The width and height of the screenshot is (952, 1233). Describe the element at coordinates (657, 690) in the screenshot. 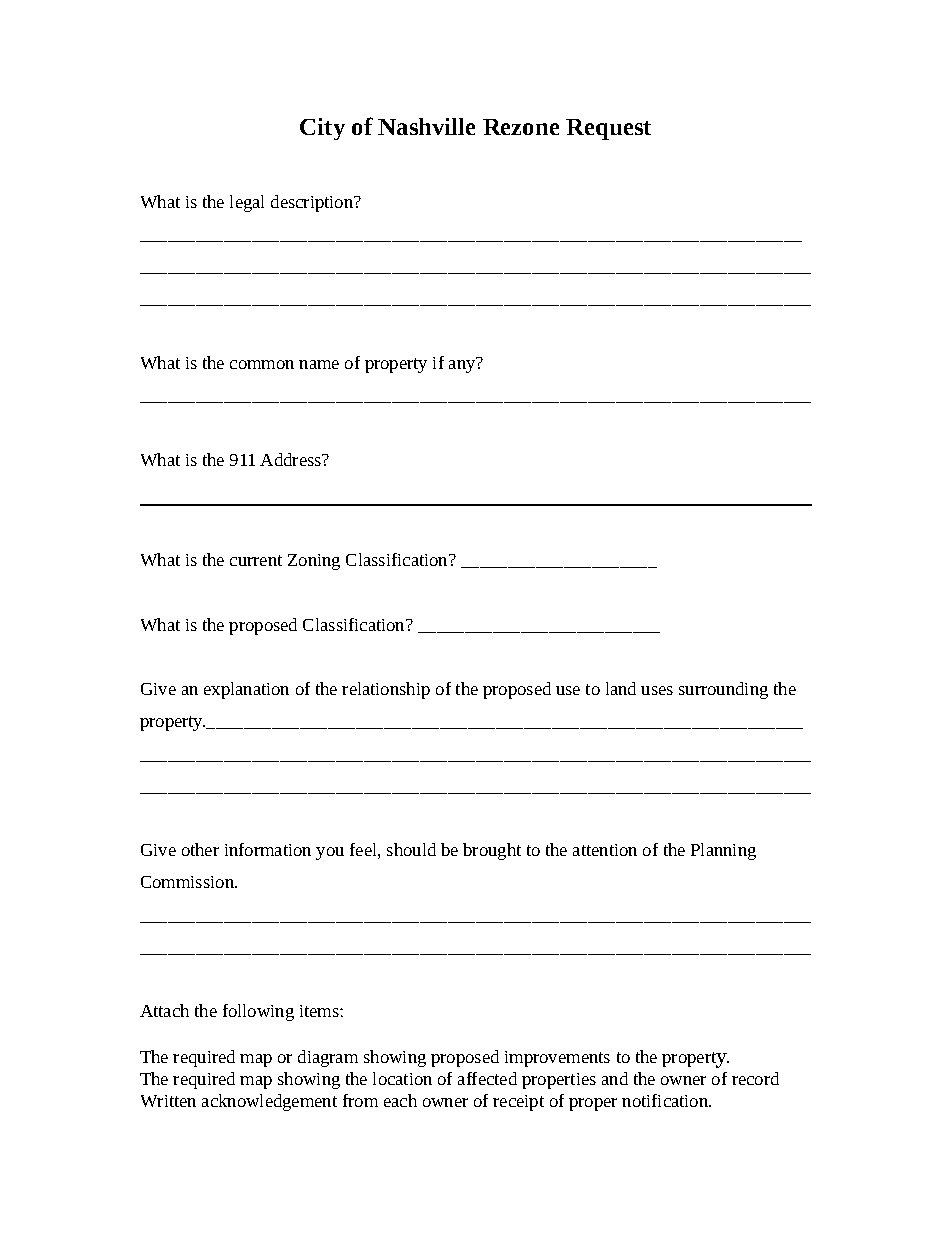

I see `uses` at that location.
